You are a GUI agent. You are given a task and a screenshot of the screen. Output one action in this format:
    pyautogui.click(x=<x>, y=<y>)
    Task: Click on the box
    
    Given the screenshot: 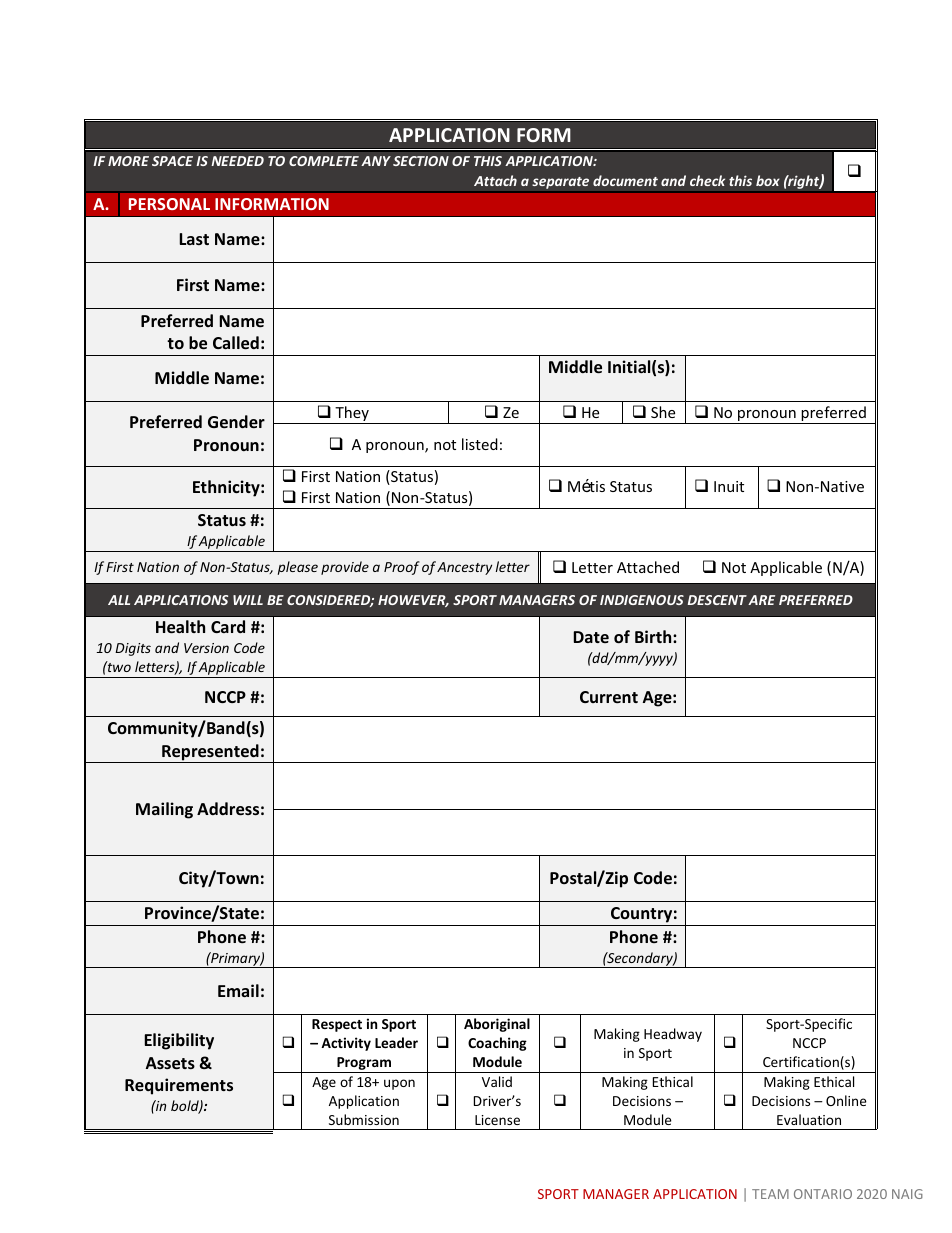 What is the action you would take?
    pyautogui.click(x=768, y=180)
